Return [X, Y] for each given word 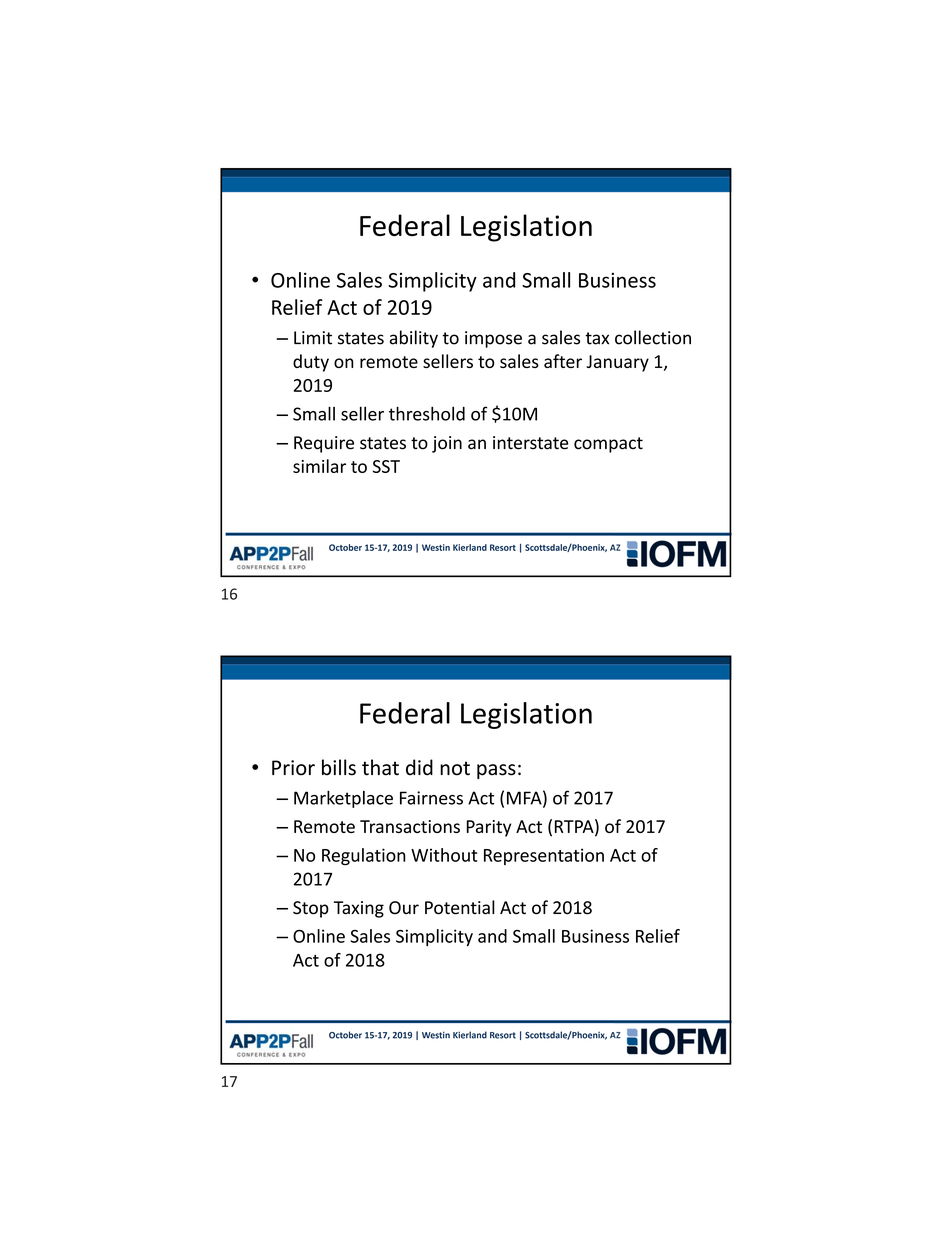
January [617, 363]
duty [311, 363]
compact [608, 445]
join [447, 444]
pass [496, 771]
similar [319, 466]
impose [493, 339]
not [455, 768]
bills [339, 767]
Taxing [359, 909]
